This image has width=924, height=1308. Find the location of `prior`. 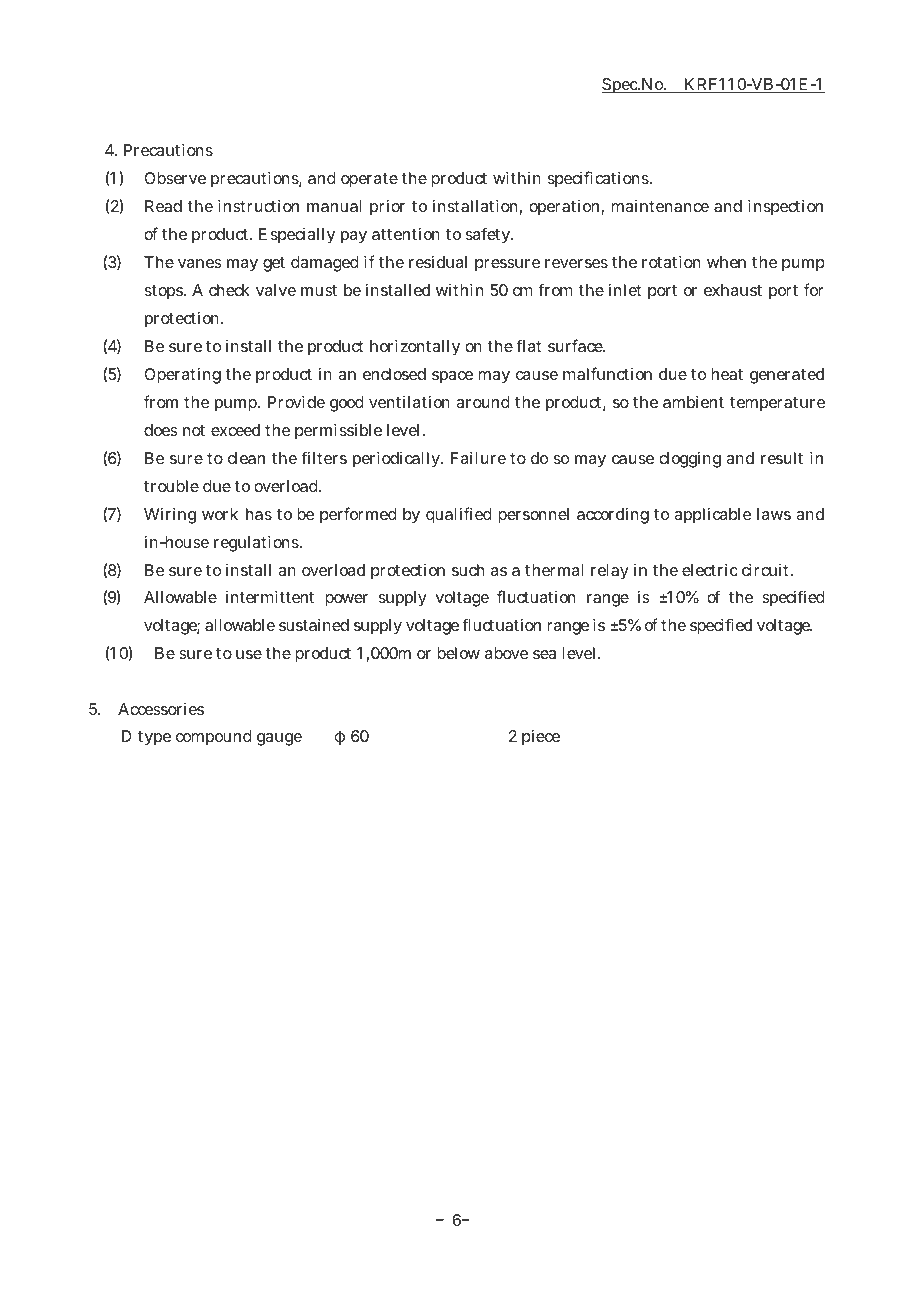

prior is located at coordinates (387, 208).
